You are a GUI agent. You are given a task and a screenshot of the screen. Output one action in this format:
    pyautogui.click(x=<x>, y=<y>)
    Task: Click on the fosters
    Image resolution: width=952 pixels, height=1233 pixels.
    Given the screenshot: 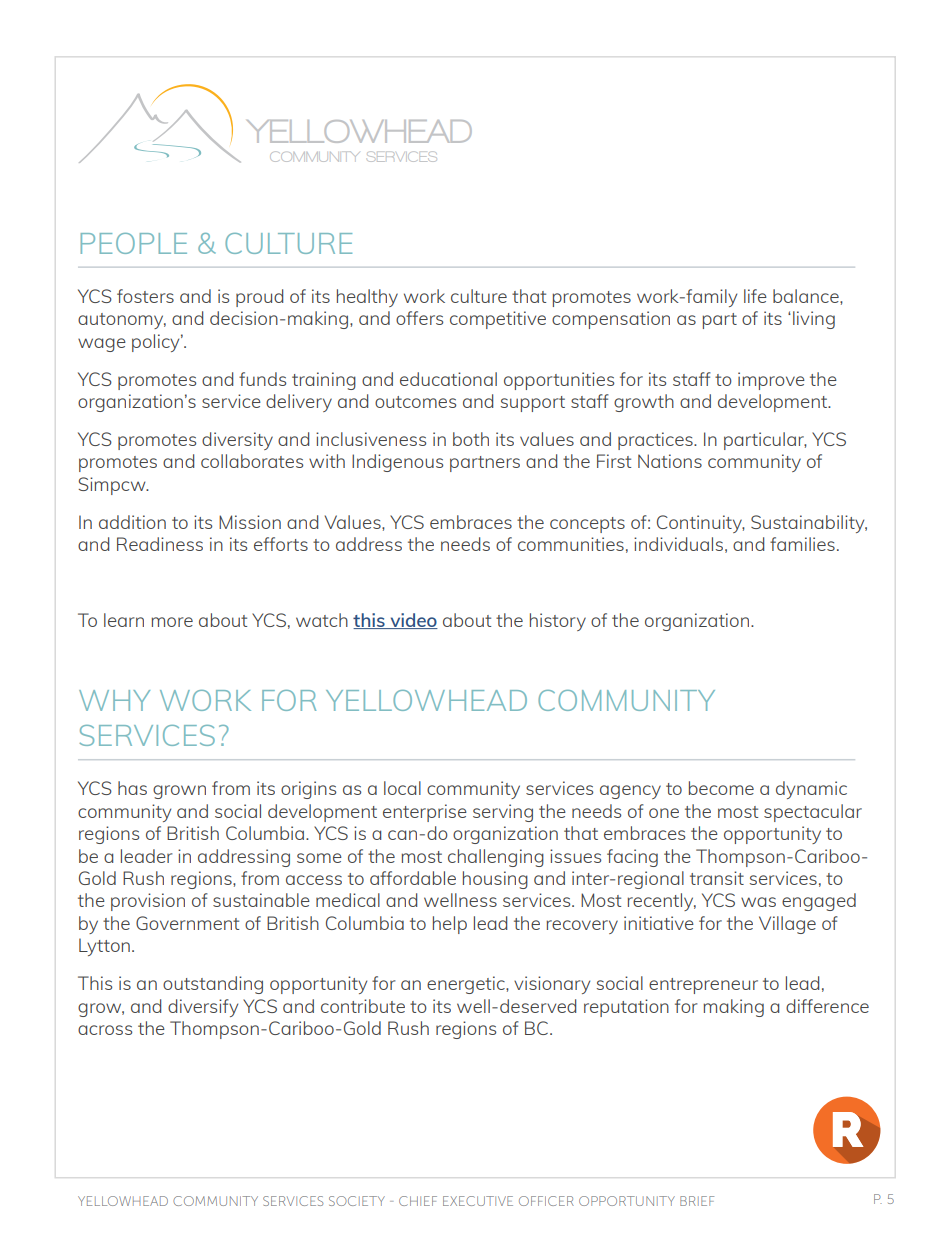 What is the action you would take?
    pyautogui.click(x=145, y=296)
